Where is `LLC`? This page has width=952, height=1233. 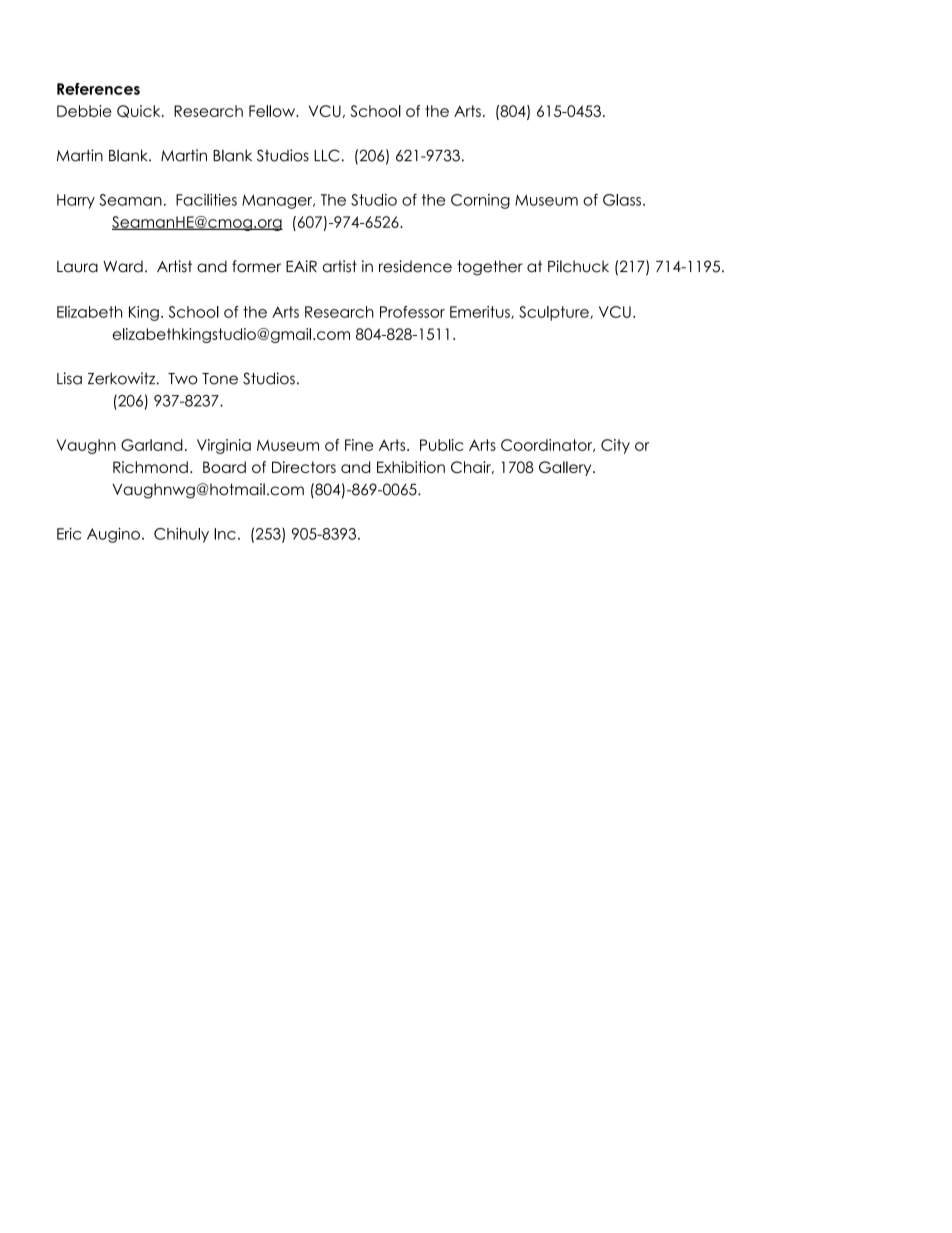 LLC is located at coordinates (327, 155).
